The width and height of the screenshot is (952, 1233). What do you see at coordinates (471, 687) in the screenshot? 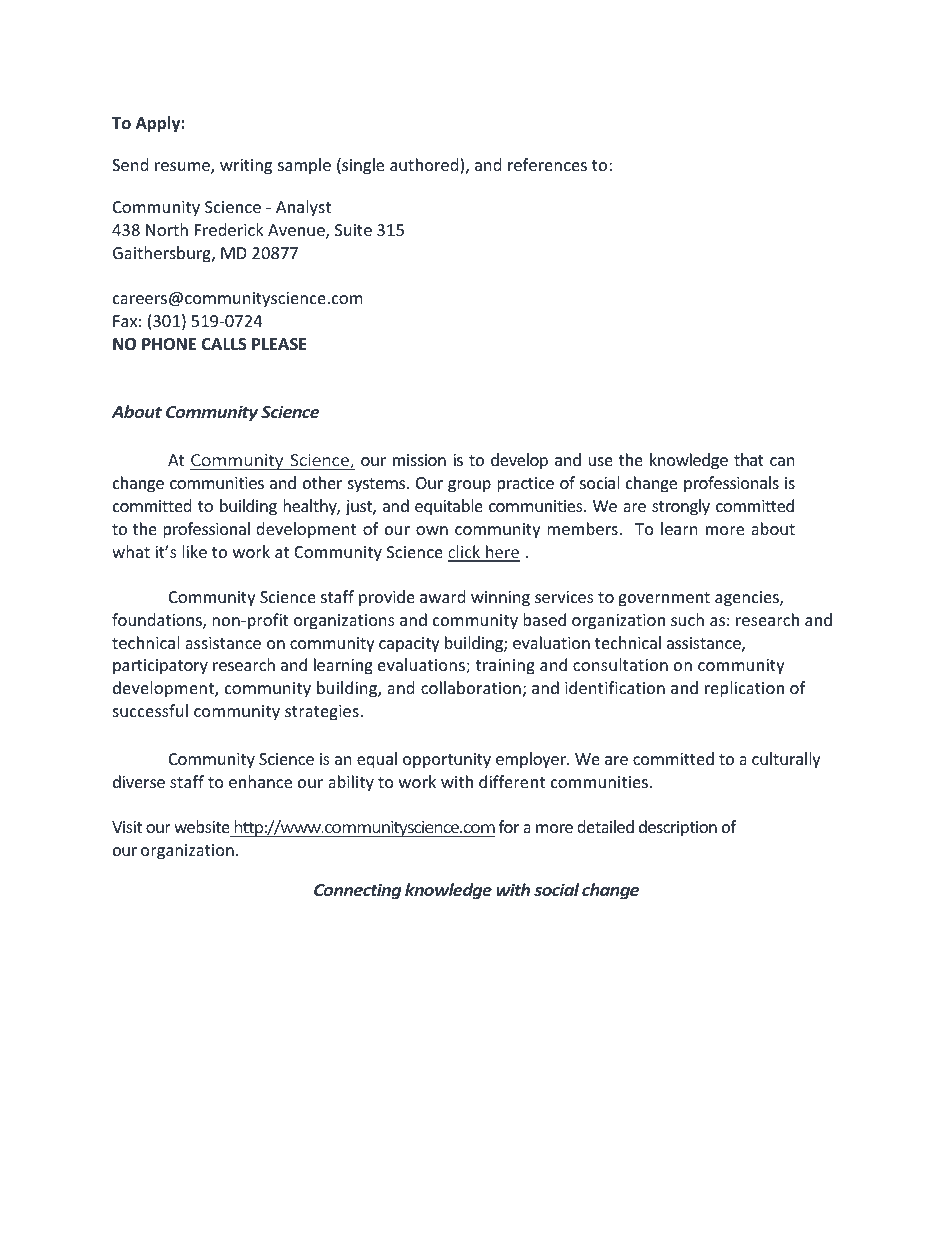
I see `collaboration` at bounding box center [471, 687].
